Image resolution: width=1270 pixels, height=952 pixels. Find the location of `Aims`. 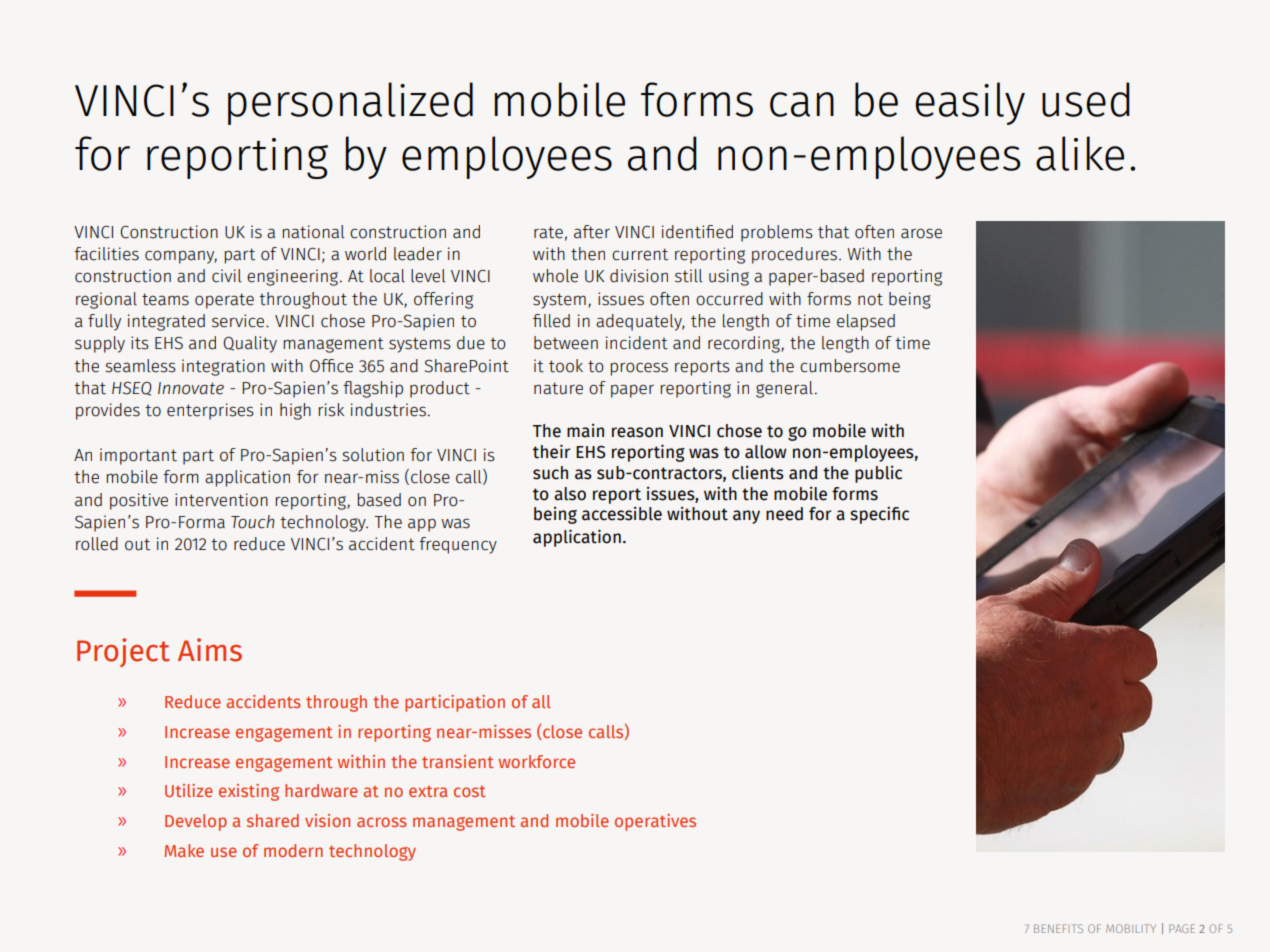

Aims is located at coordinates (210, 650).
